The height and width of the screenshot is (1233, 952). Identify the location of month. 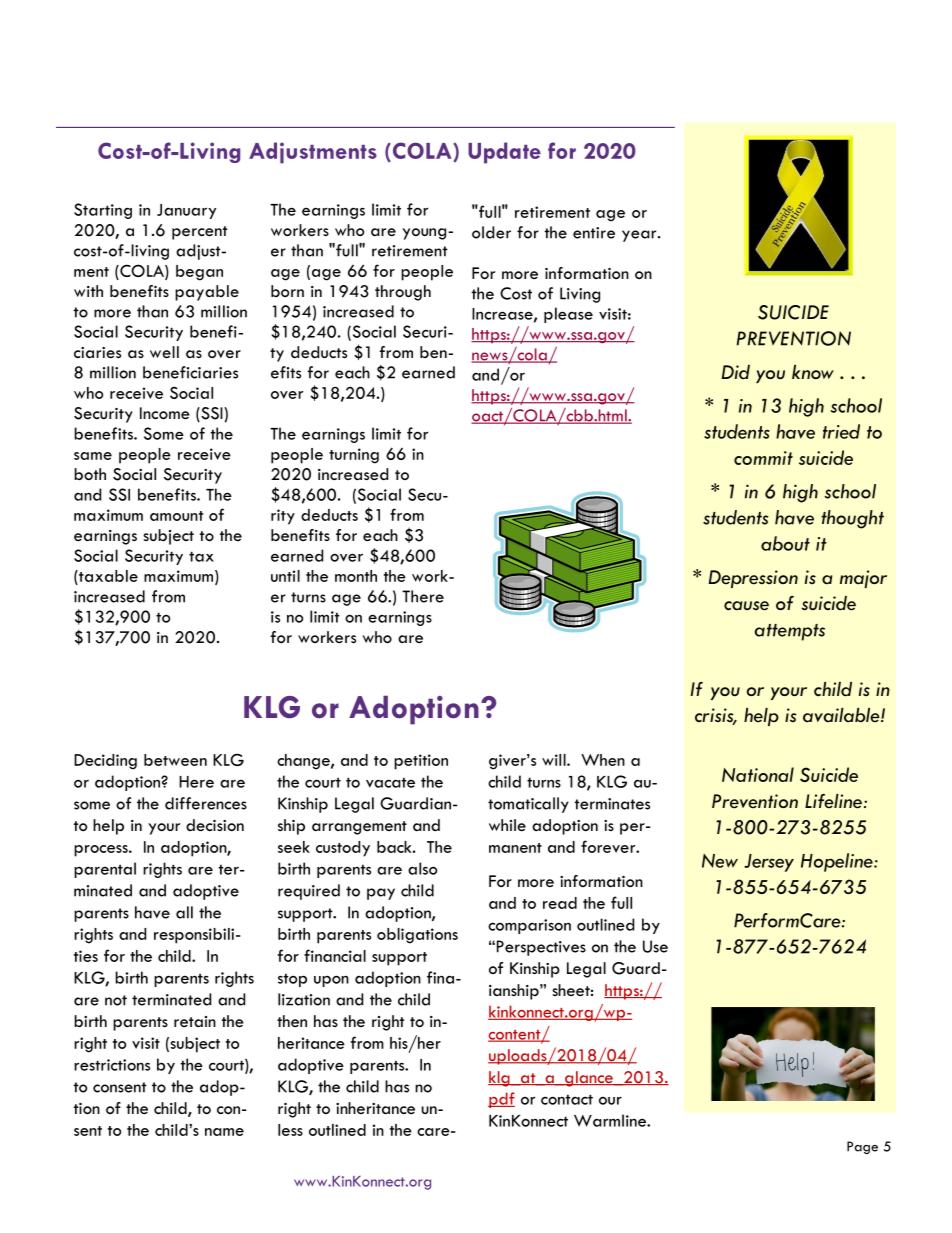
(356, 576).
